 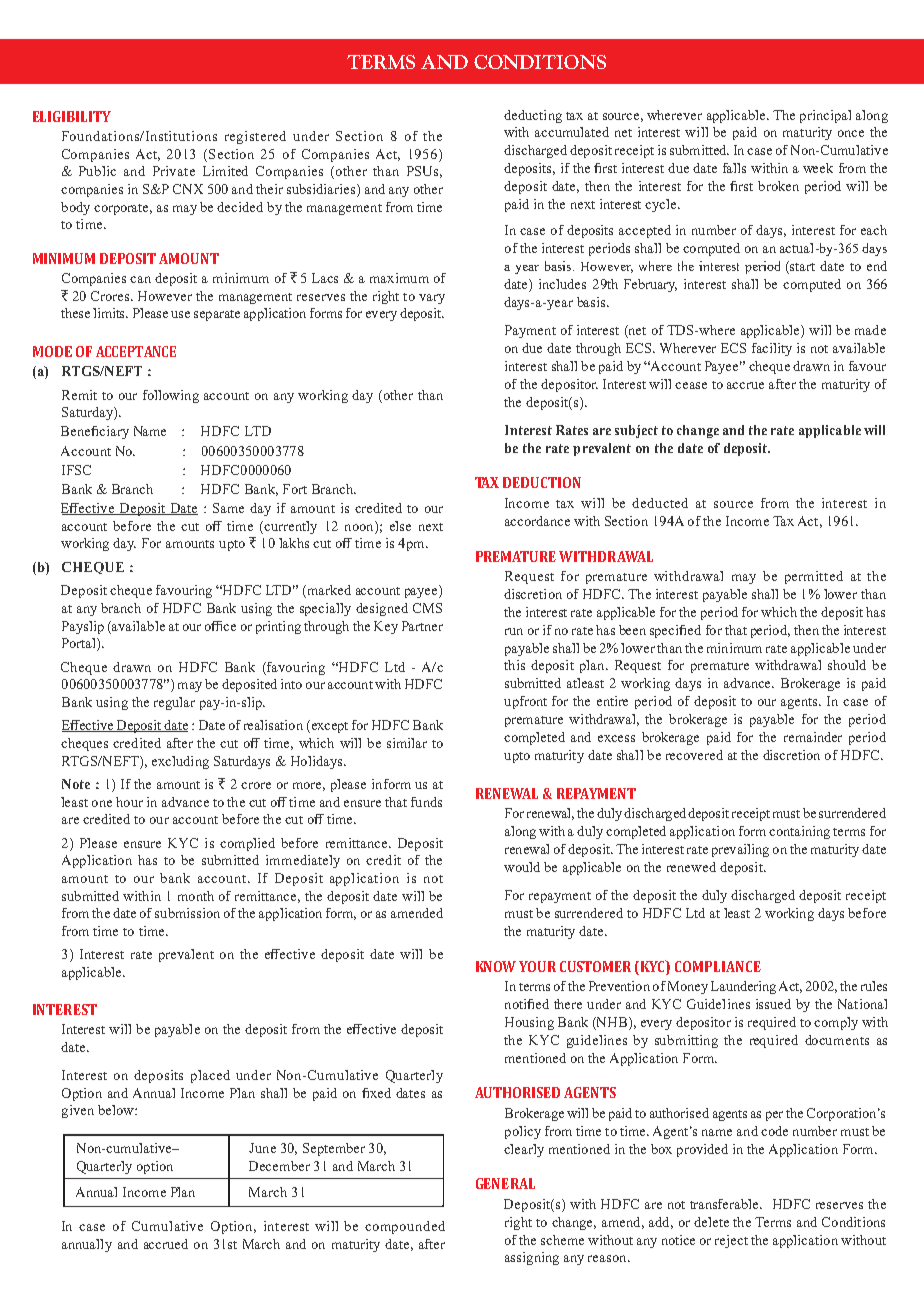 What do you see at coordinates (847, 665) in the screenshot?
I see `should` at bounding box center [847, 665].
